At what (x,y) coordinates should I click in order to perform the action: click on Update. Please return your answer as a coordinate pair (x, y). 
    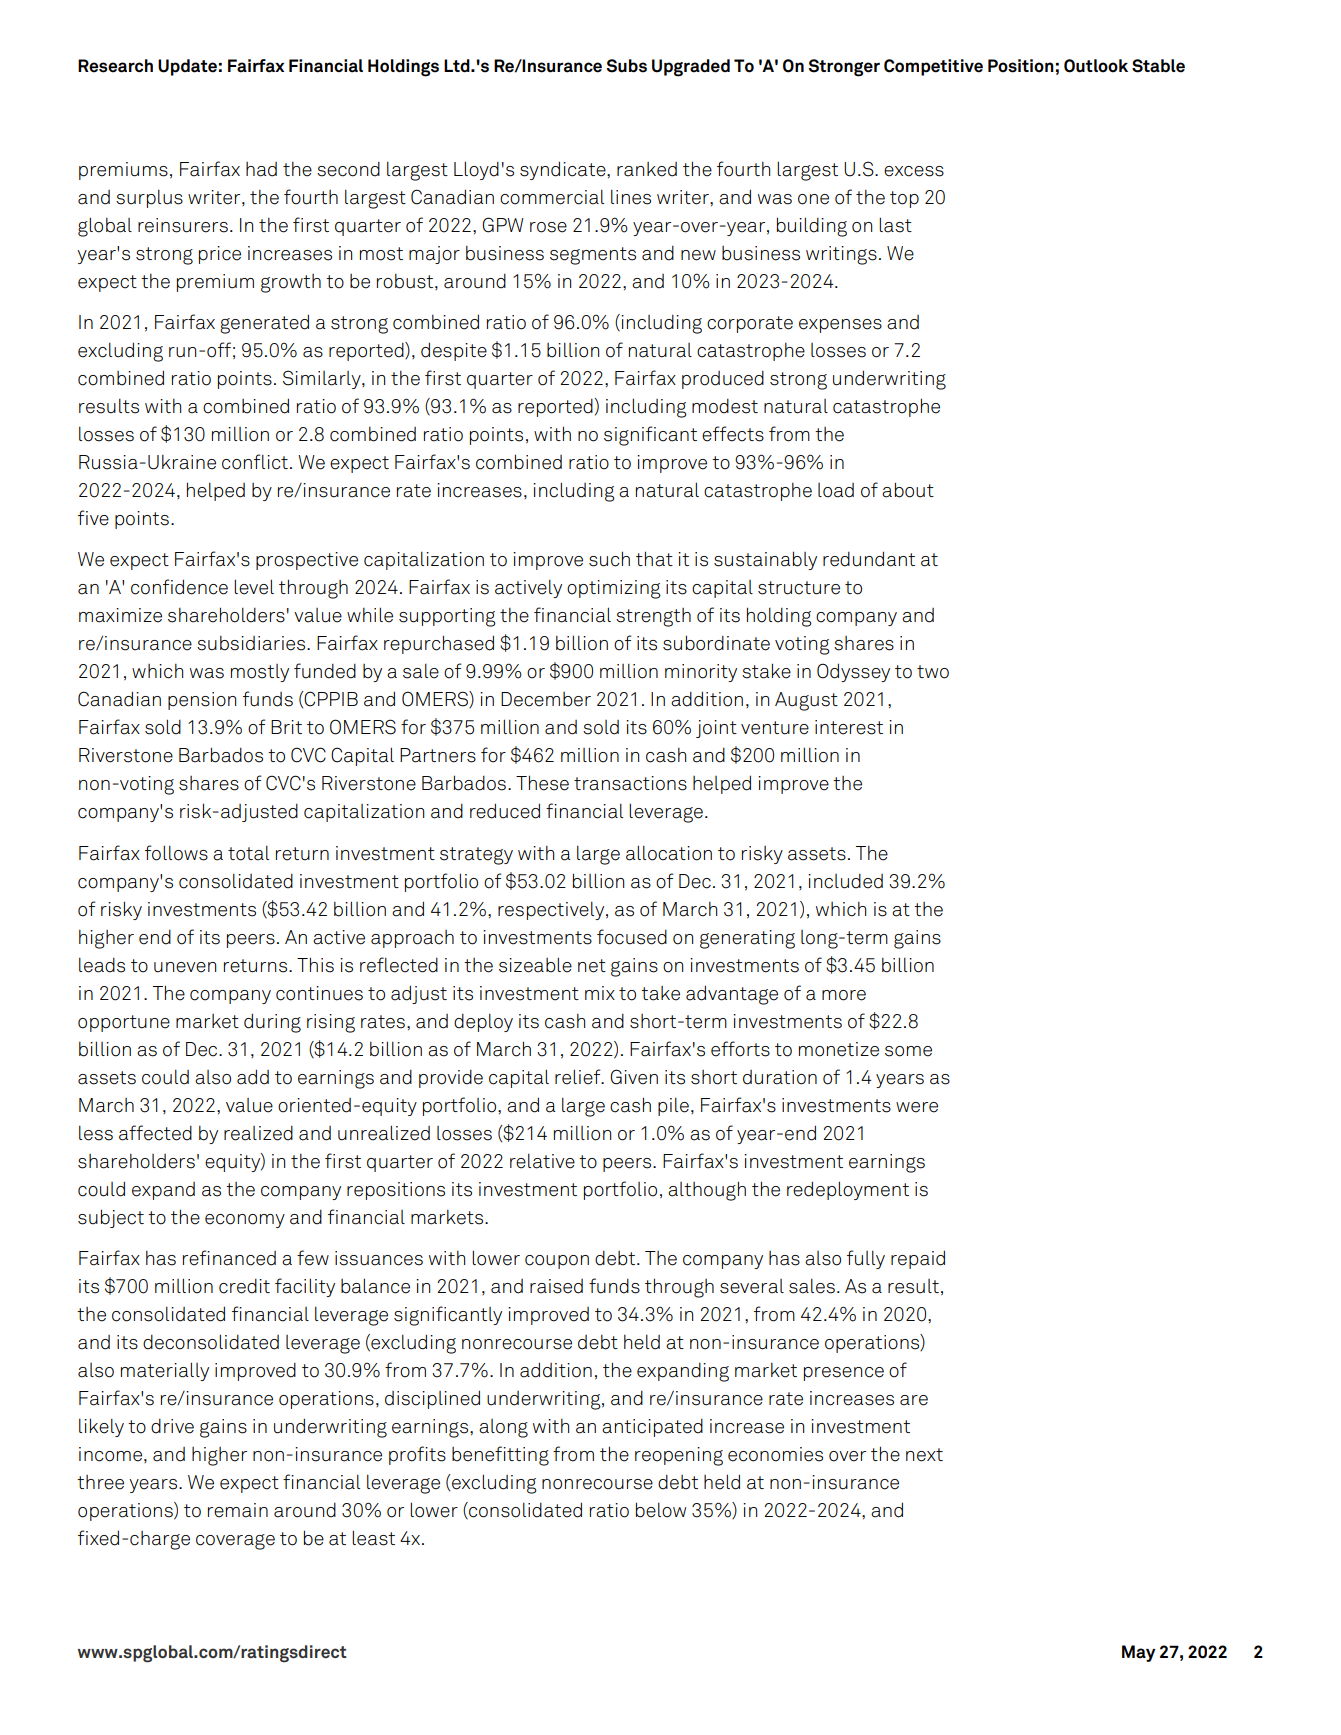
    Looking at the image, I should click on (187, 67).
